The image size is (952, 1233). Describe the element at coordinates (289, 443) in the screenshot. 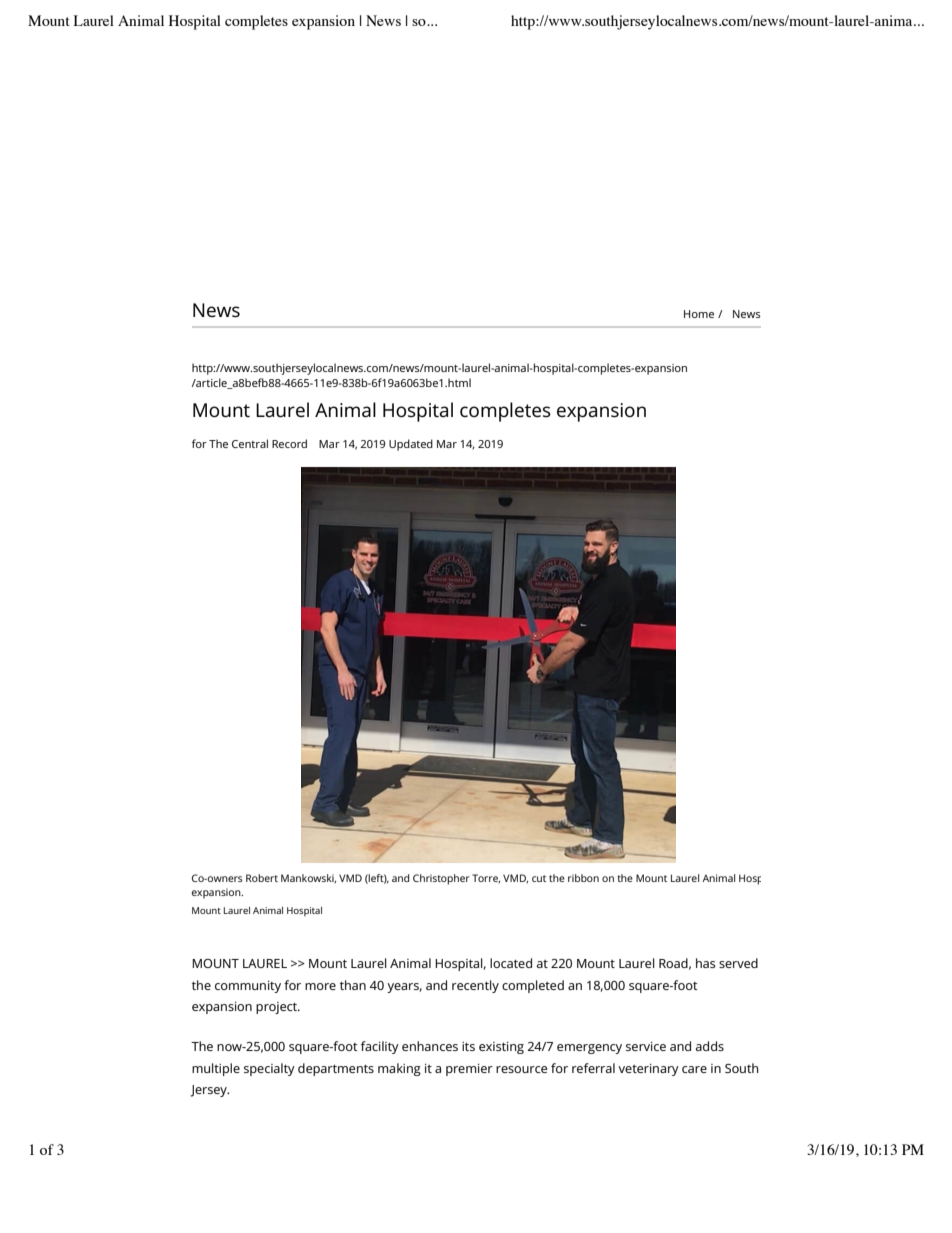

I see `Record` at that location.
